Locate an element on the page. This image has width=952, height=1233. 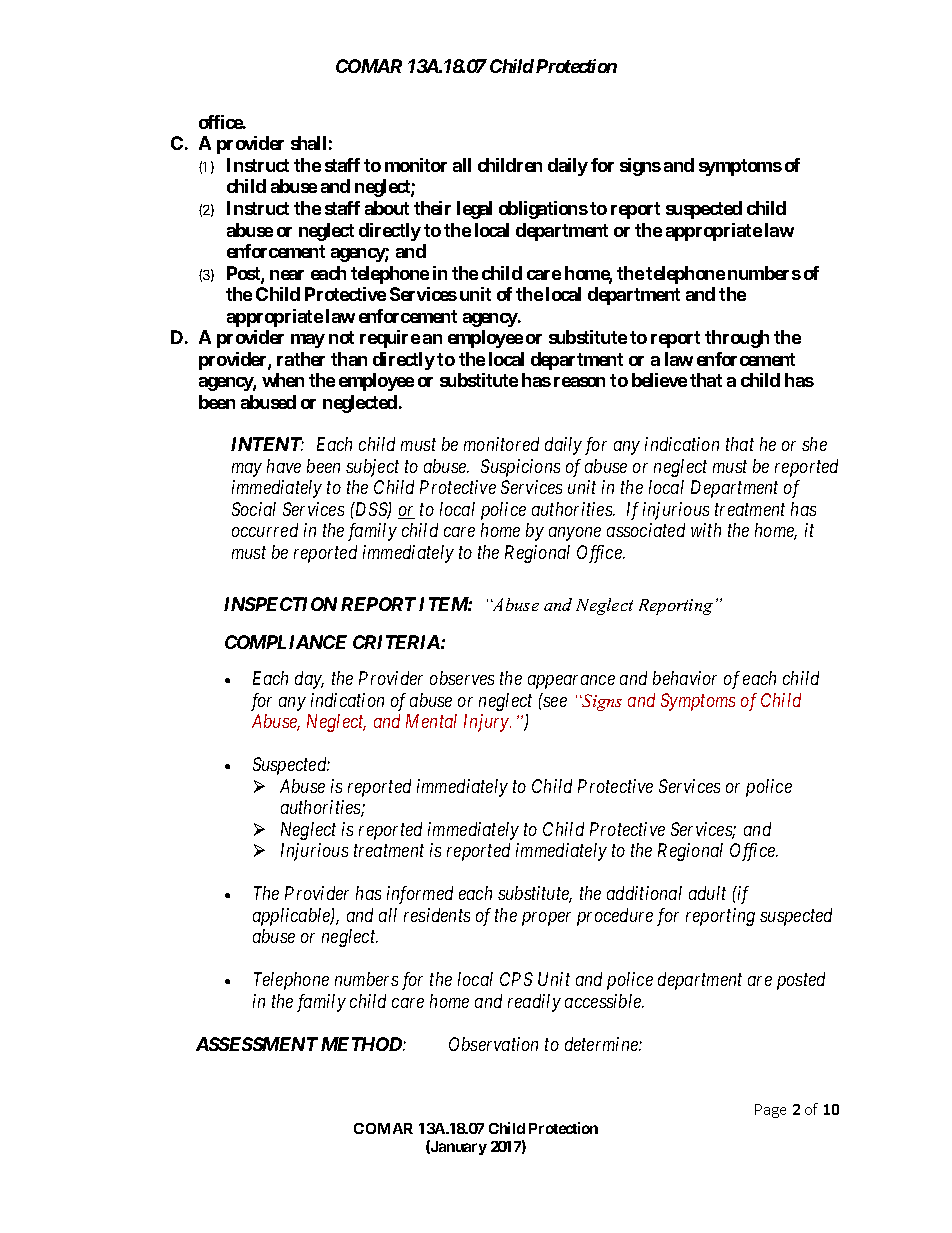
shall is located at coordinates (308, 143).
